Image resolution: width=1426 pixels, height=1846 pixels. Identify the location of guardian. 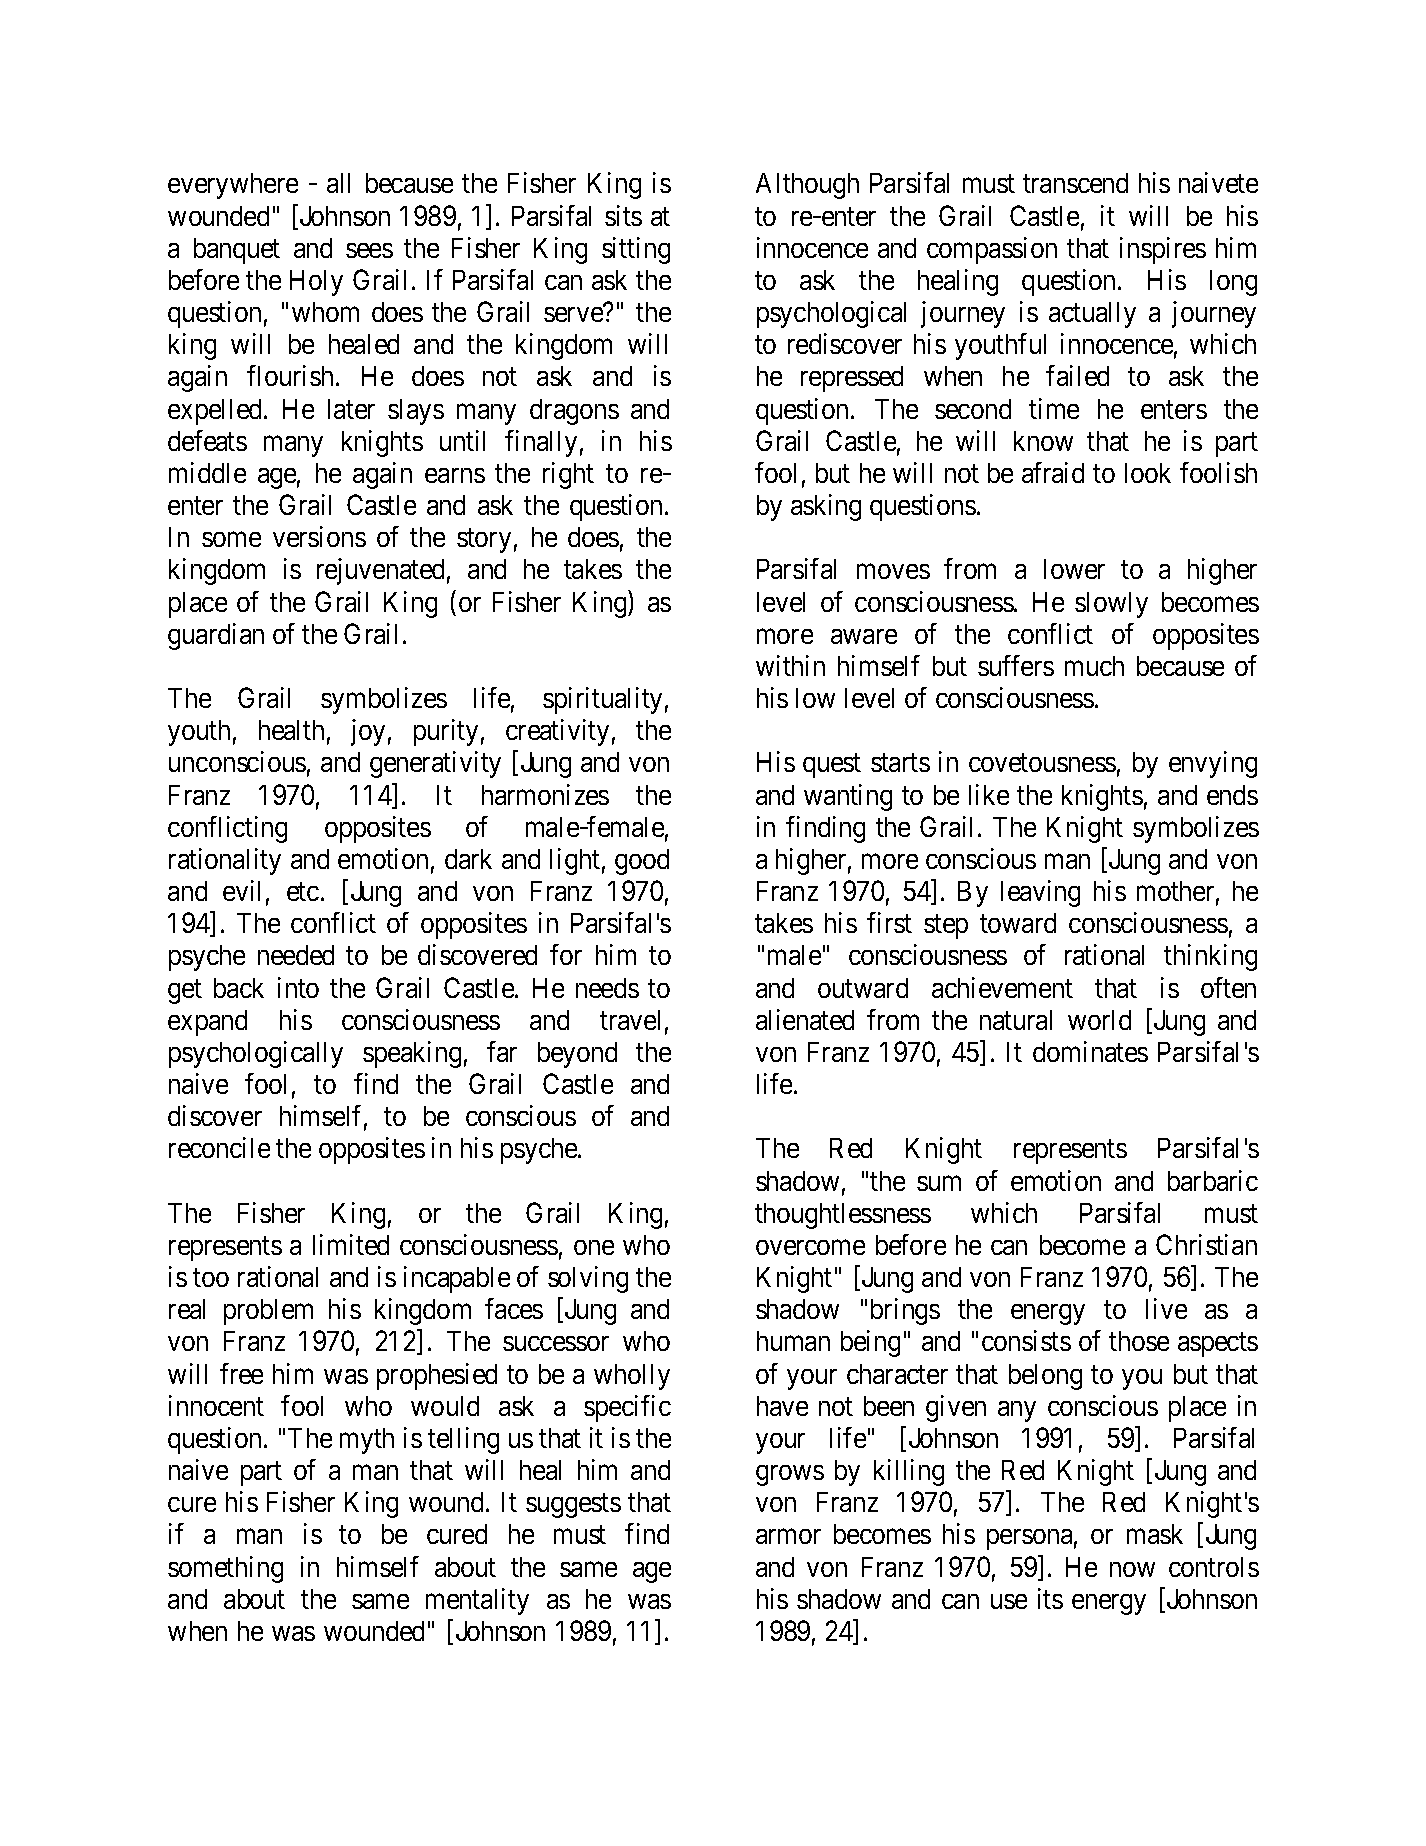
(216, 636).
